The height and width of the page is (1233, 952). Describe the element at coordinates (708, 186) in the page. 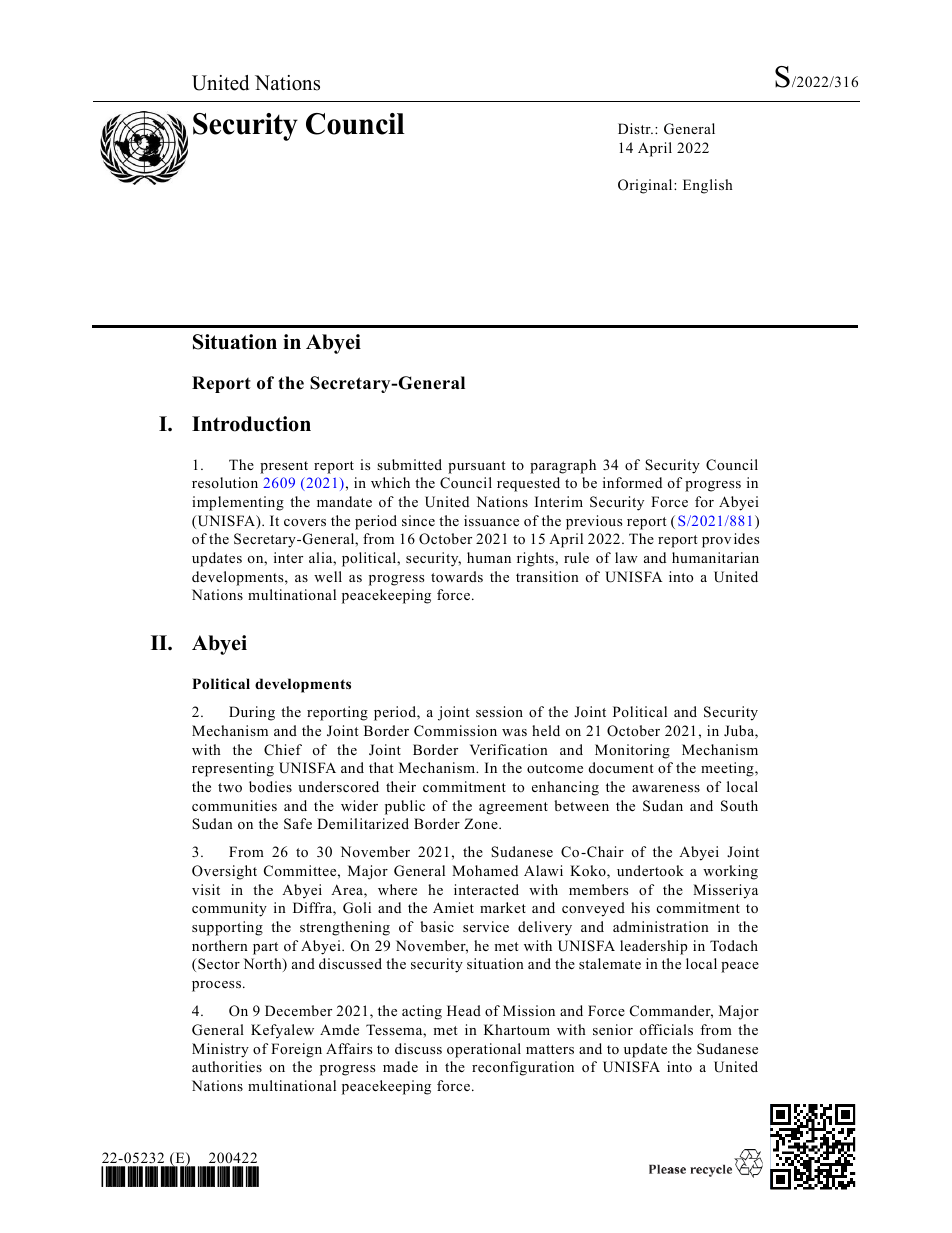

I see `English` at that location.
